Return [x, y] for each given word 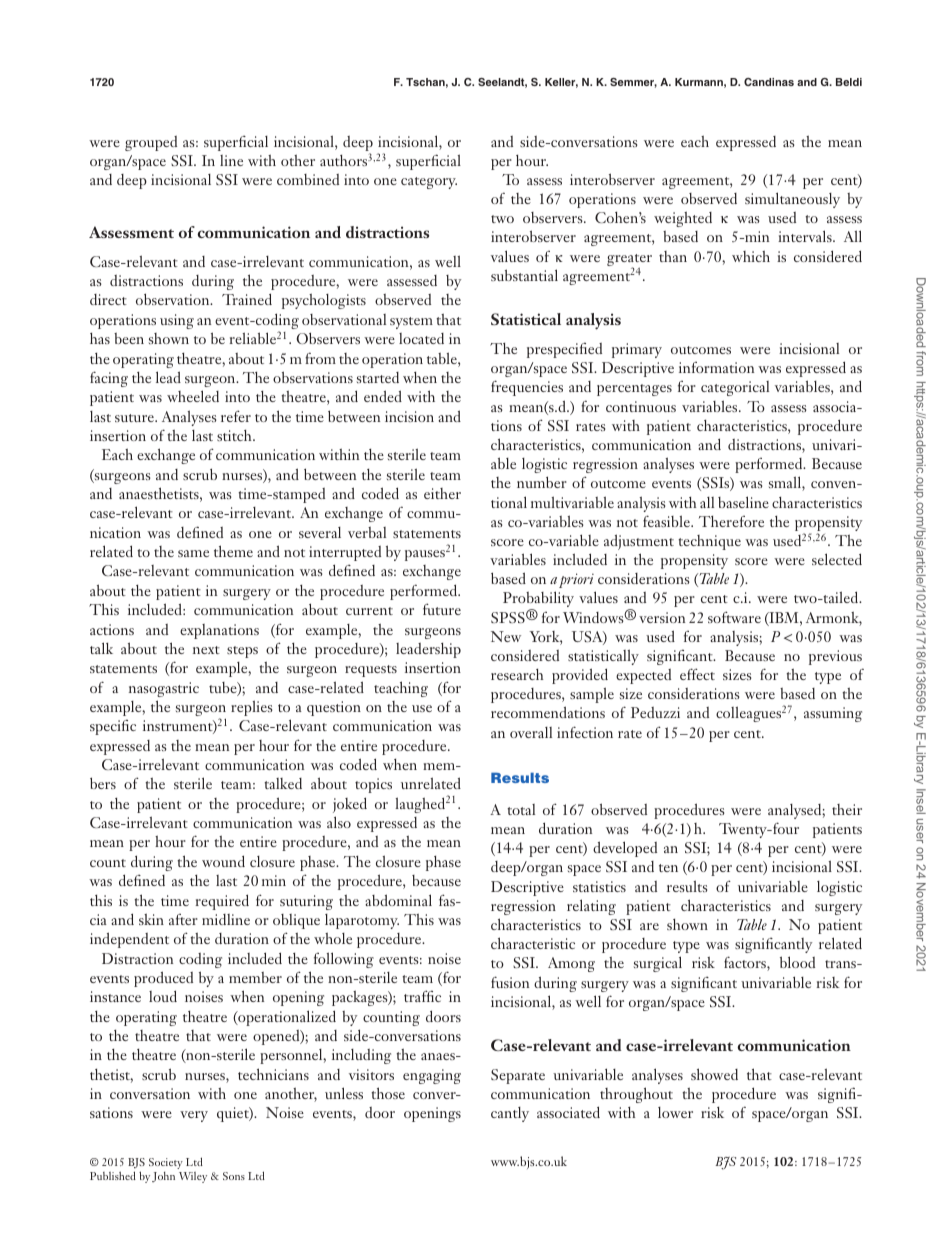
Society [166, 1163]
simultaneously [792, 200]
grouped [151, 143]
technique [709, 542]
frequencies [527, 388]
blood [797, 962]
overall [531, 732]
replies [252, 708]
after [183, 919]
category [429, 183]
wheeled [193, 396]
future [442, 609]
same [193, 553]
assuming [833, 714]
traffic [422, 996]
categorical [735, 388]
